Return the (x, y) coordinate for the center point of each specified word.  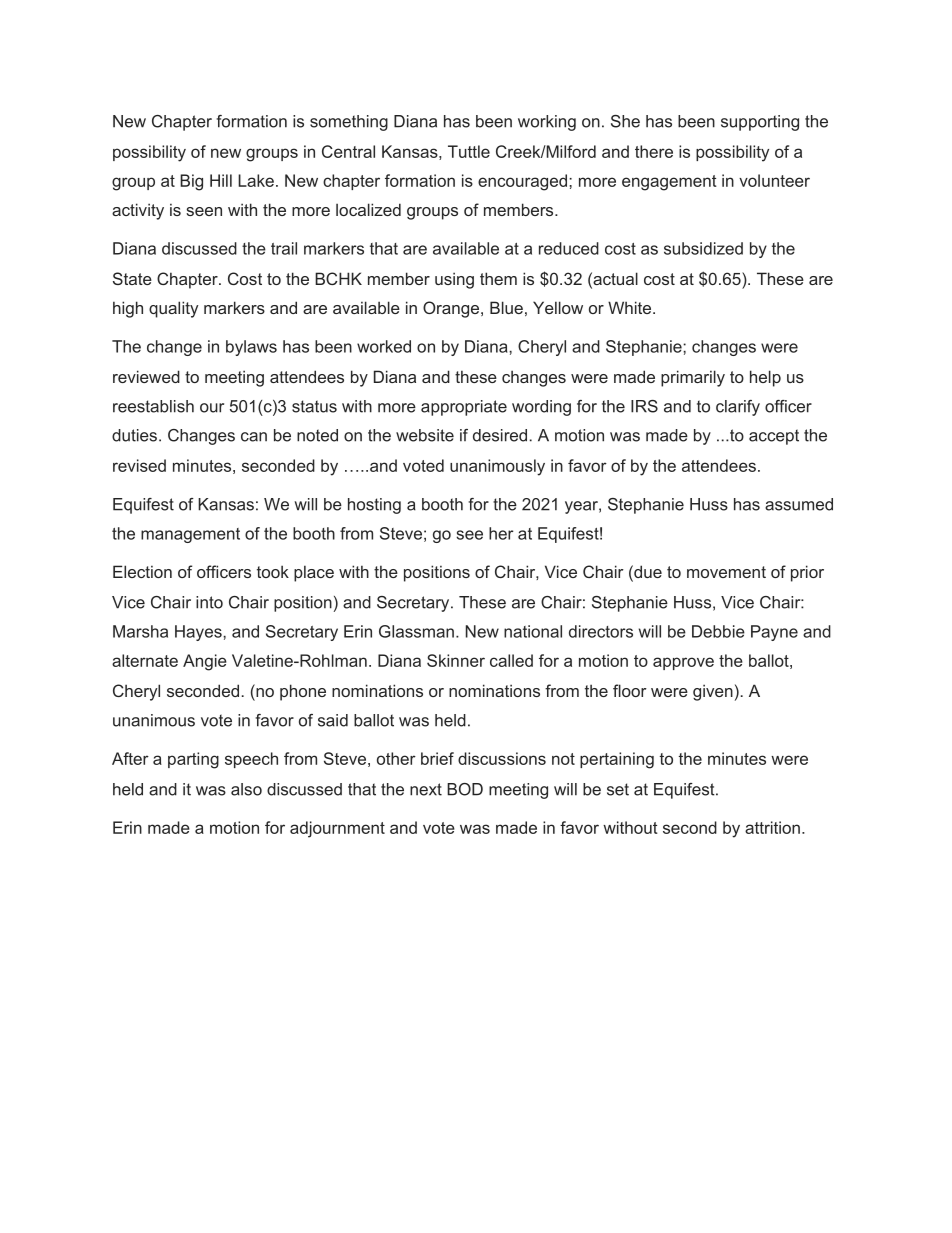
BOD (465, 789)
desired (500, 435)
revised (139, 465)
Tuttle (469, 151)
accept (774, 437)
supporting (760, 123)
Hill (221, 180)
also (246, 789)
